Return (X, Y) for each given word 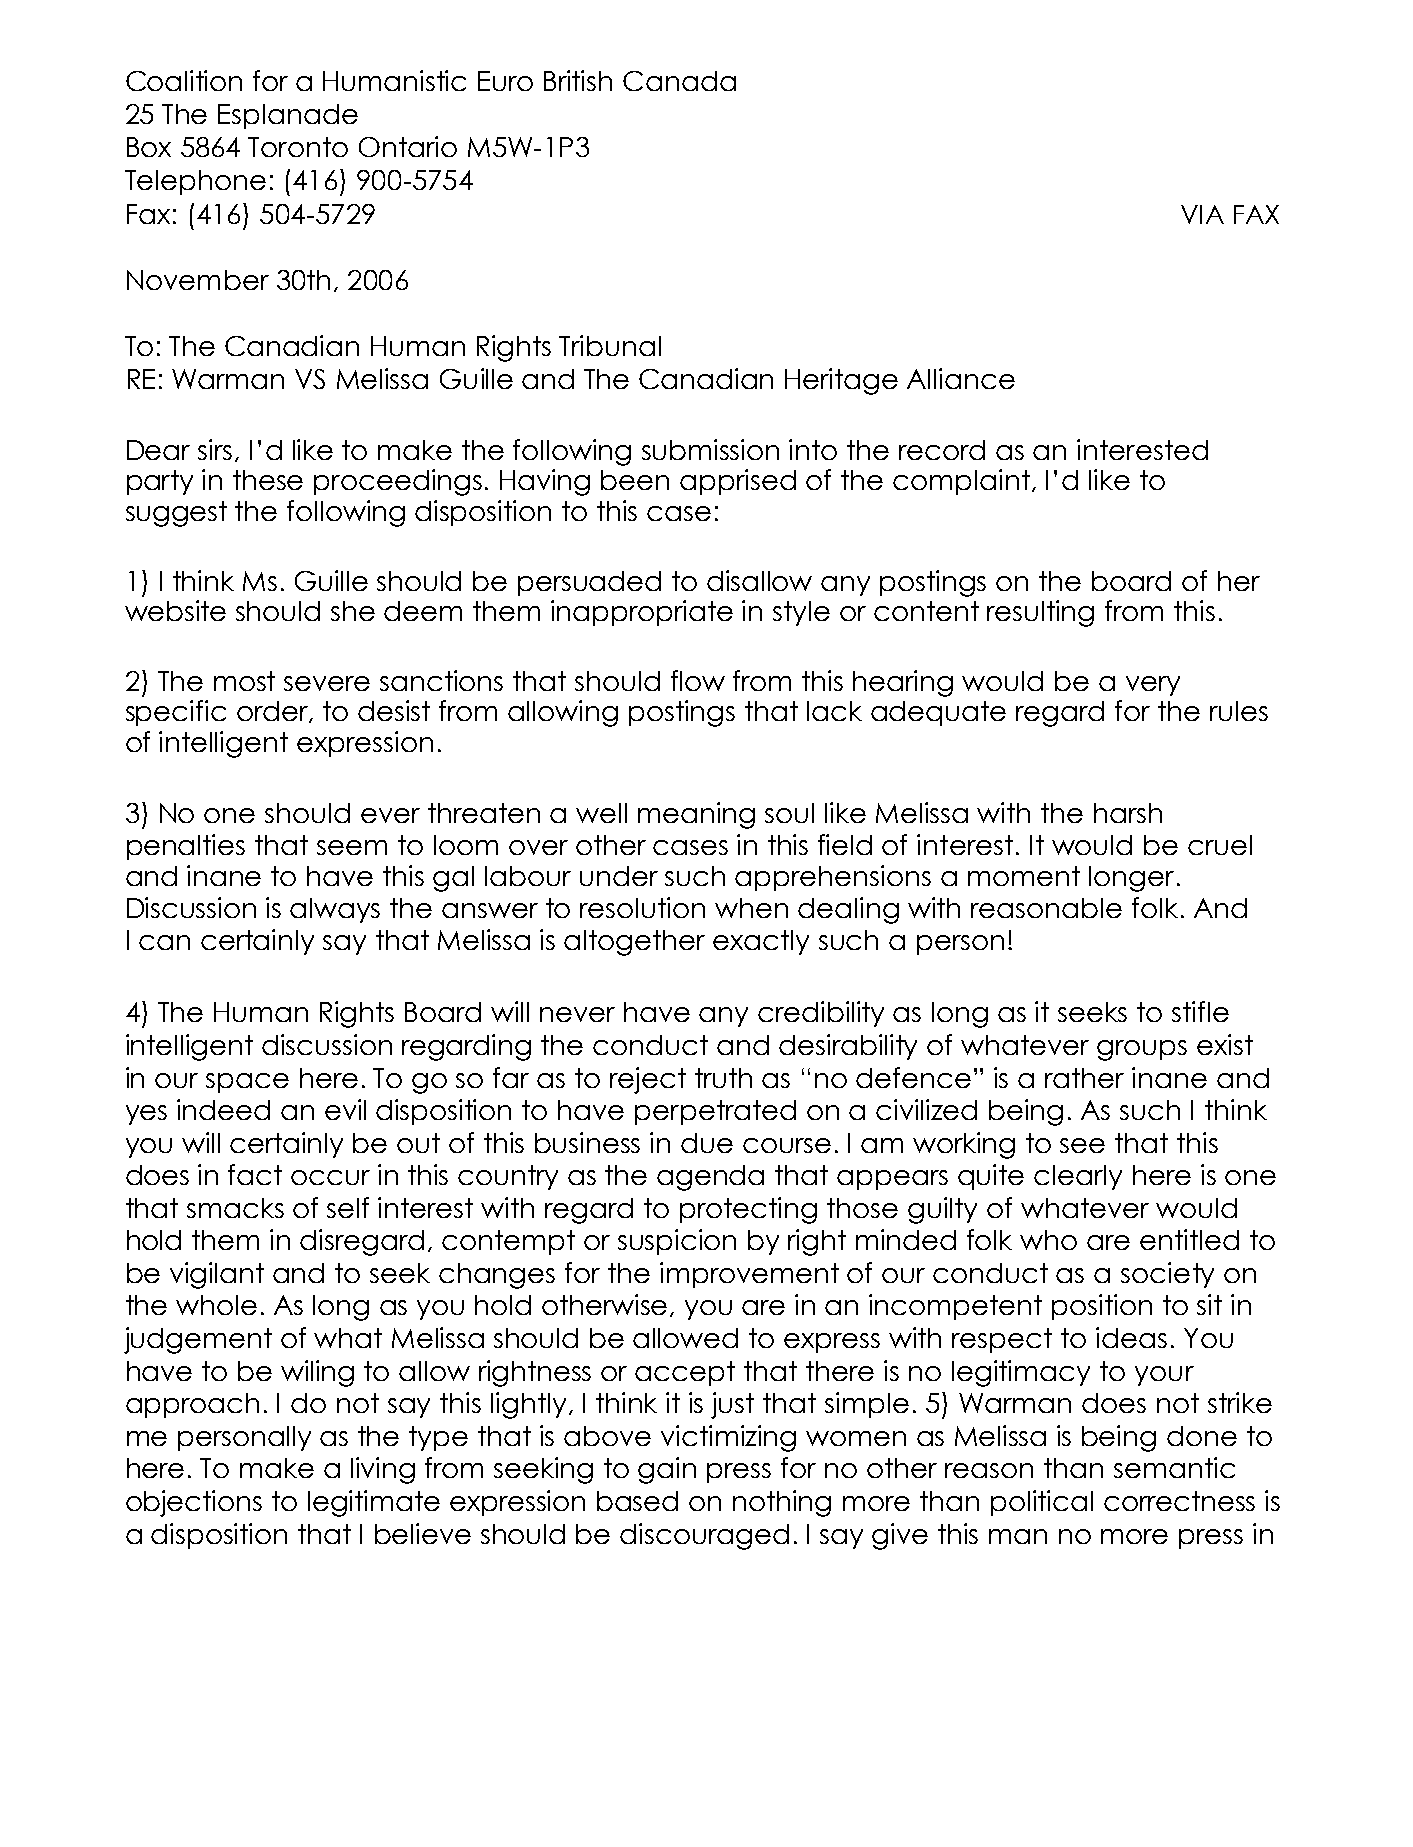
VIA (1202, 214)
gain (667, 1470)
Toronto (298, 147)
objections (194, 1503)
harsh (1128, 813)
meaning (696, 815)
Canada (679, 81)
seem (352, 847)
